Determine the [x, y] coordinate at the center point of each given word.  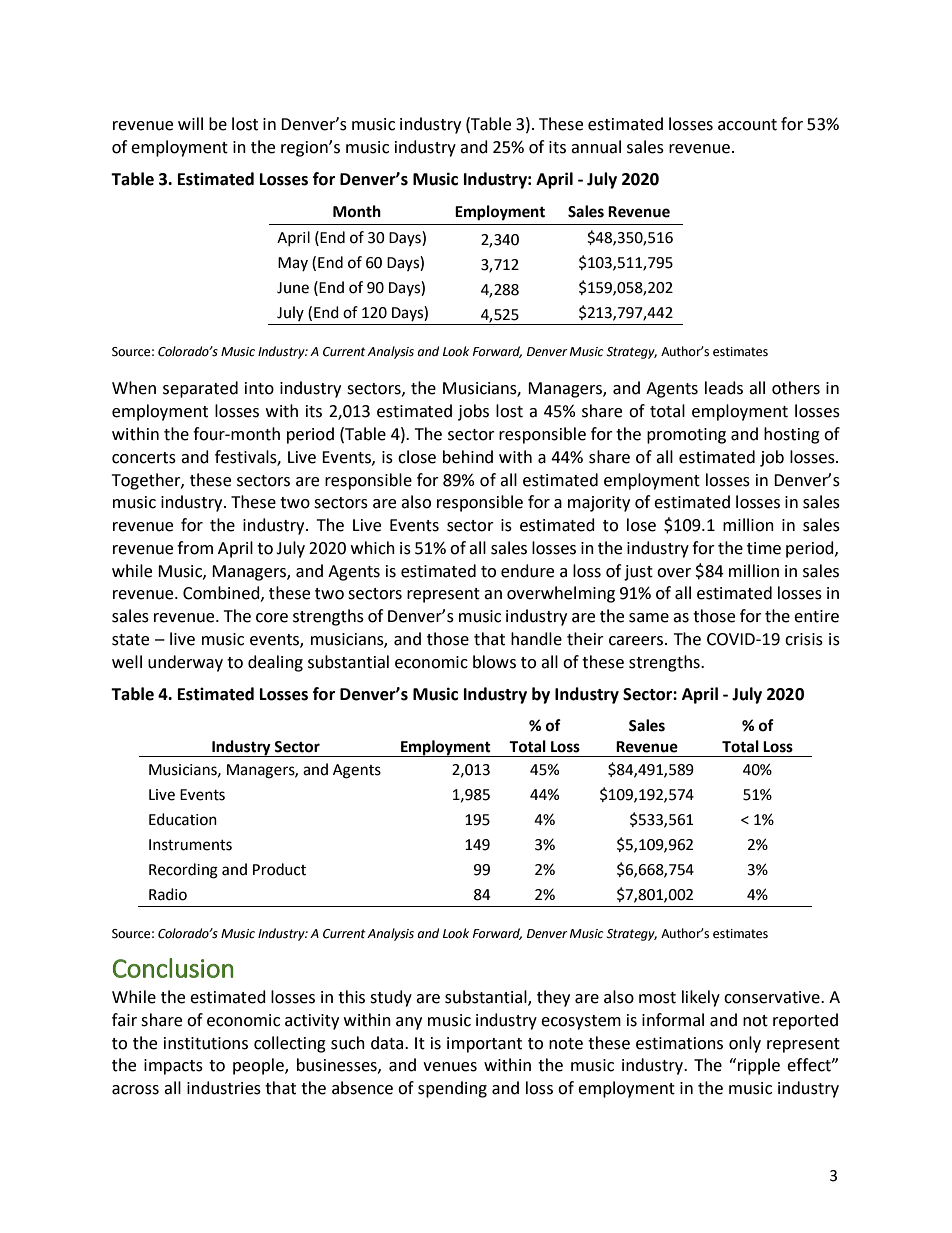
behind [468, 457]
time [764, 548]
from [195, 548]
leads [724, 388]
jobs [473, 412]
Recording [183, 871]
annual [596, 147]
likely [701, 998]
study [391, 998]
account [747, 125]
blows [494, 662]
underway [185, 663]
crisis [804, 639]
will [190, 123]
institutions [206, 1043]
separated [200, 389]
